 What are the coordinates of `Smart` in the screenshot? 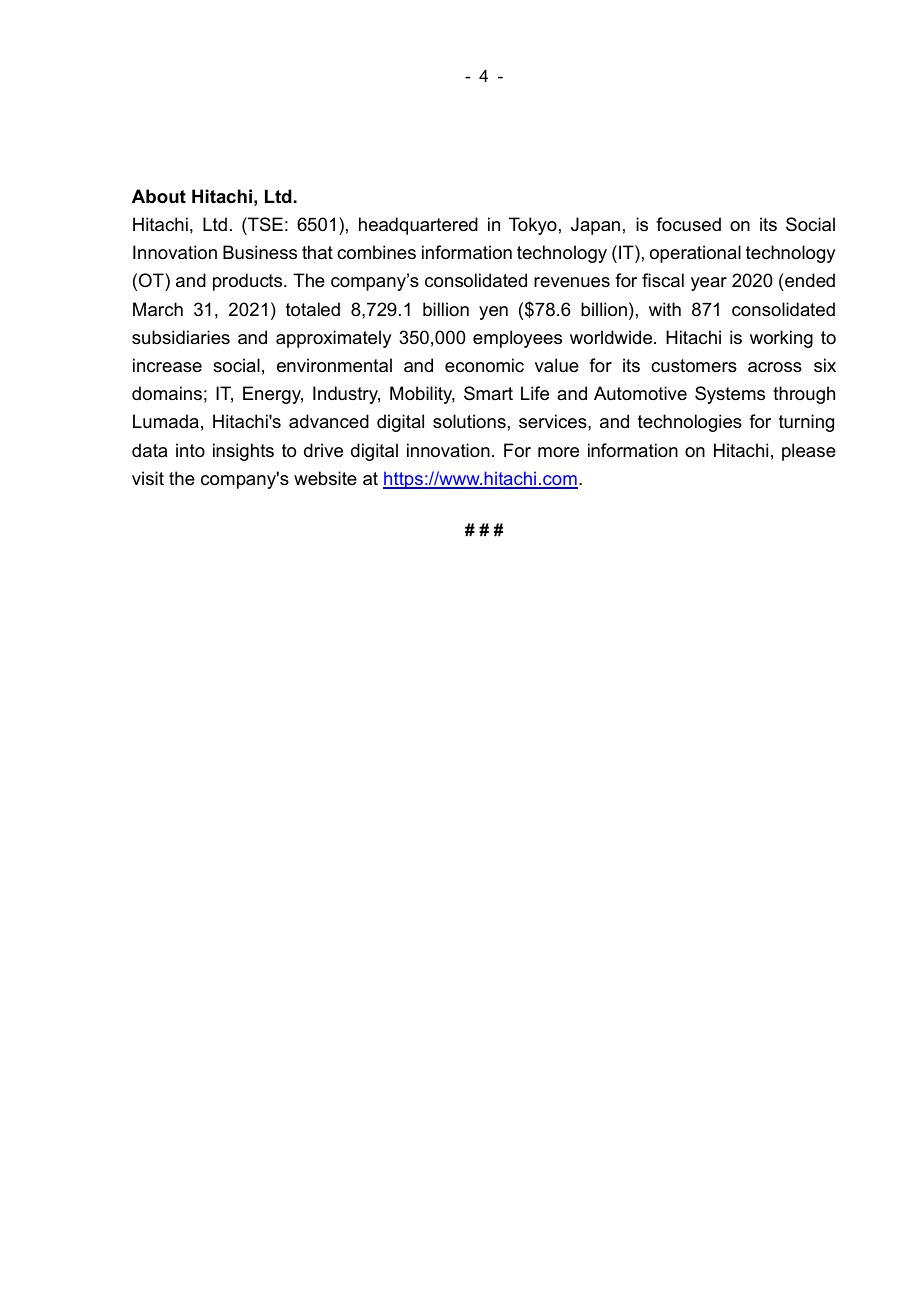 It's located at (488, 393).
